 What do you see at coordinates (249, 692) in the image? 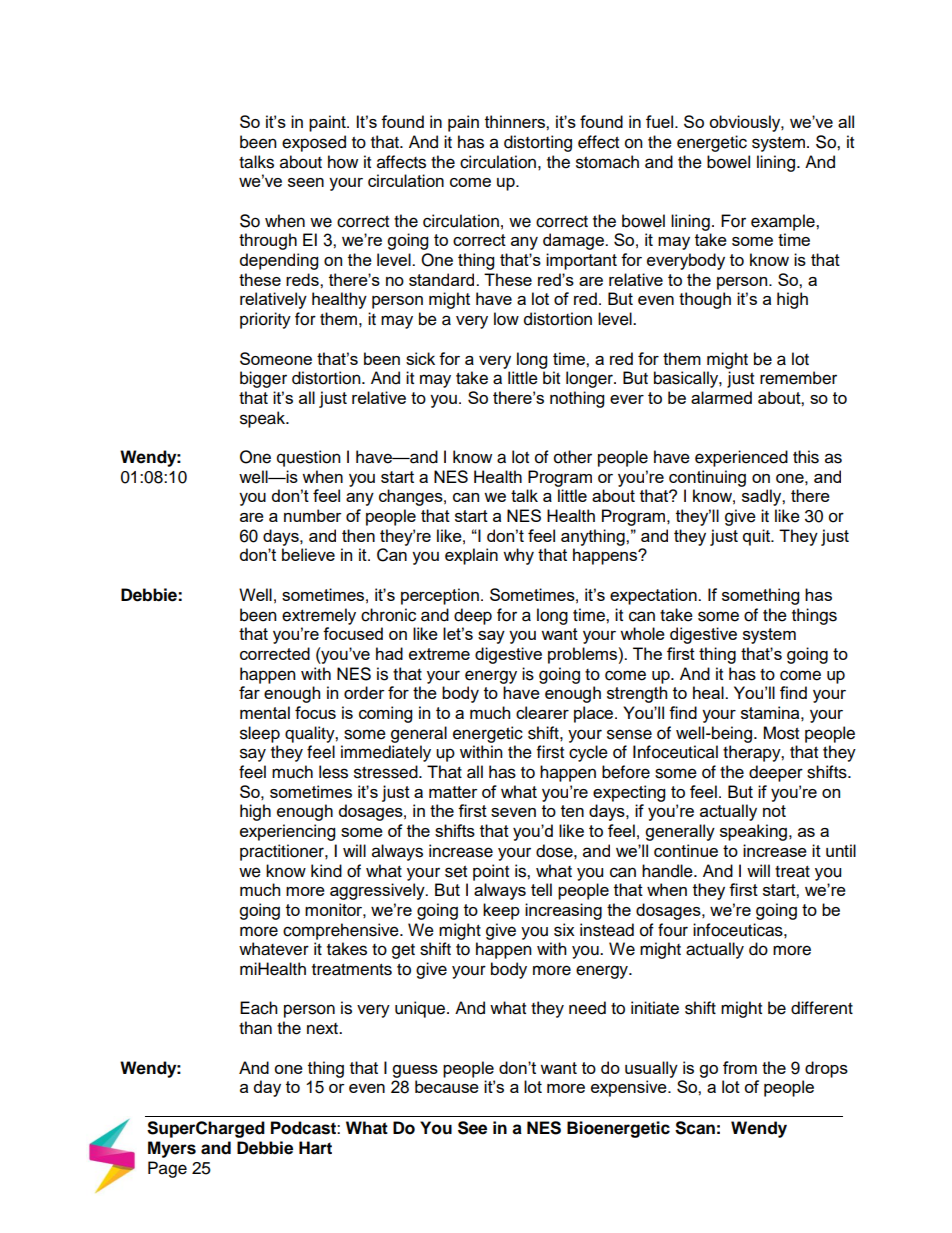
I see `far` at bounding box center [249, 692].
